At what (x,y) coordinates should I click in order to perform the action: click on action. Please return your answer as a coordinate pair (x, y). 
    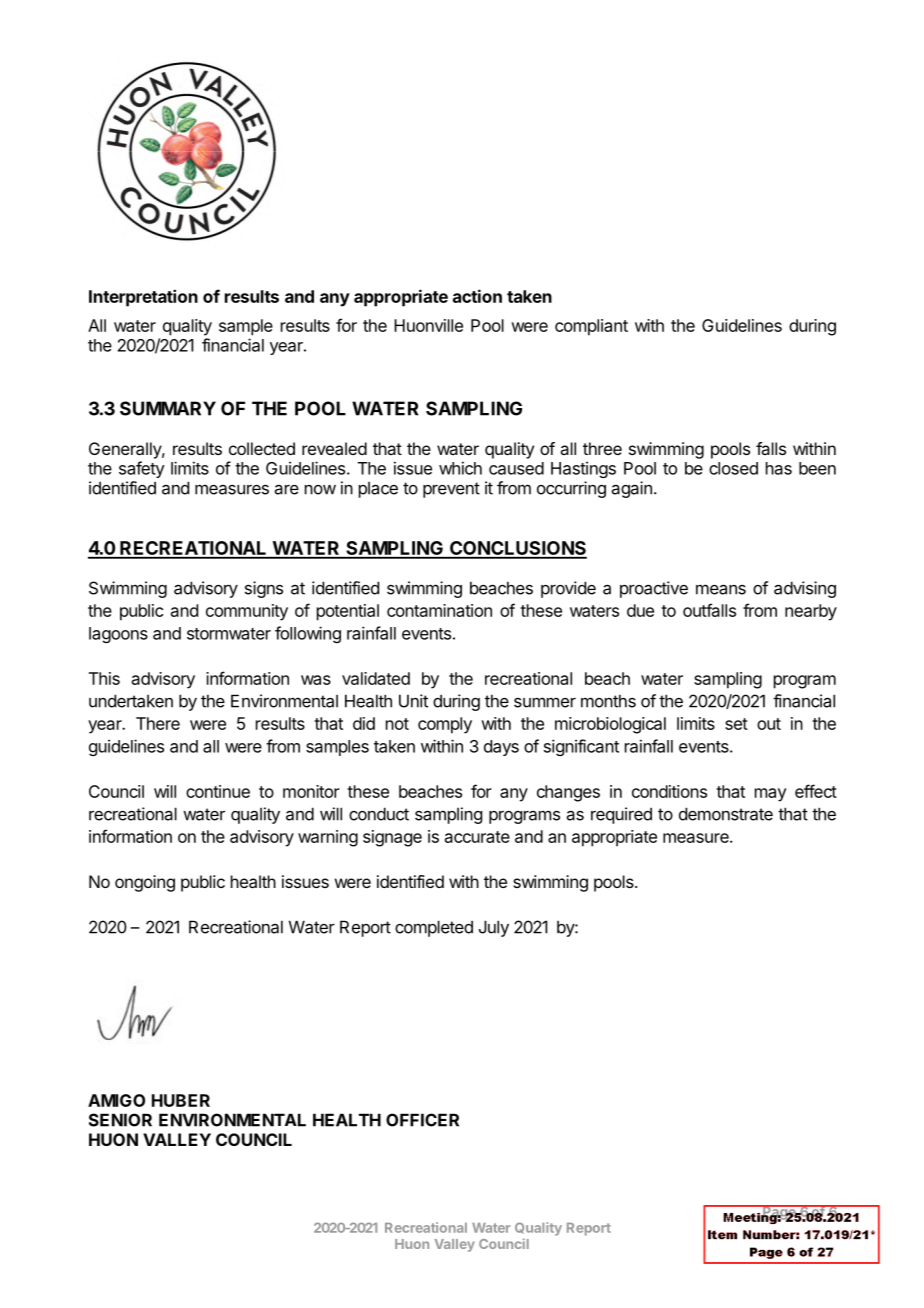
    Looking at the image, I should click on (477, 296).
